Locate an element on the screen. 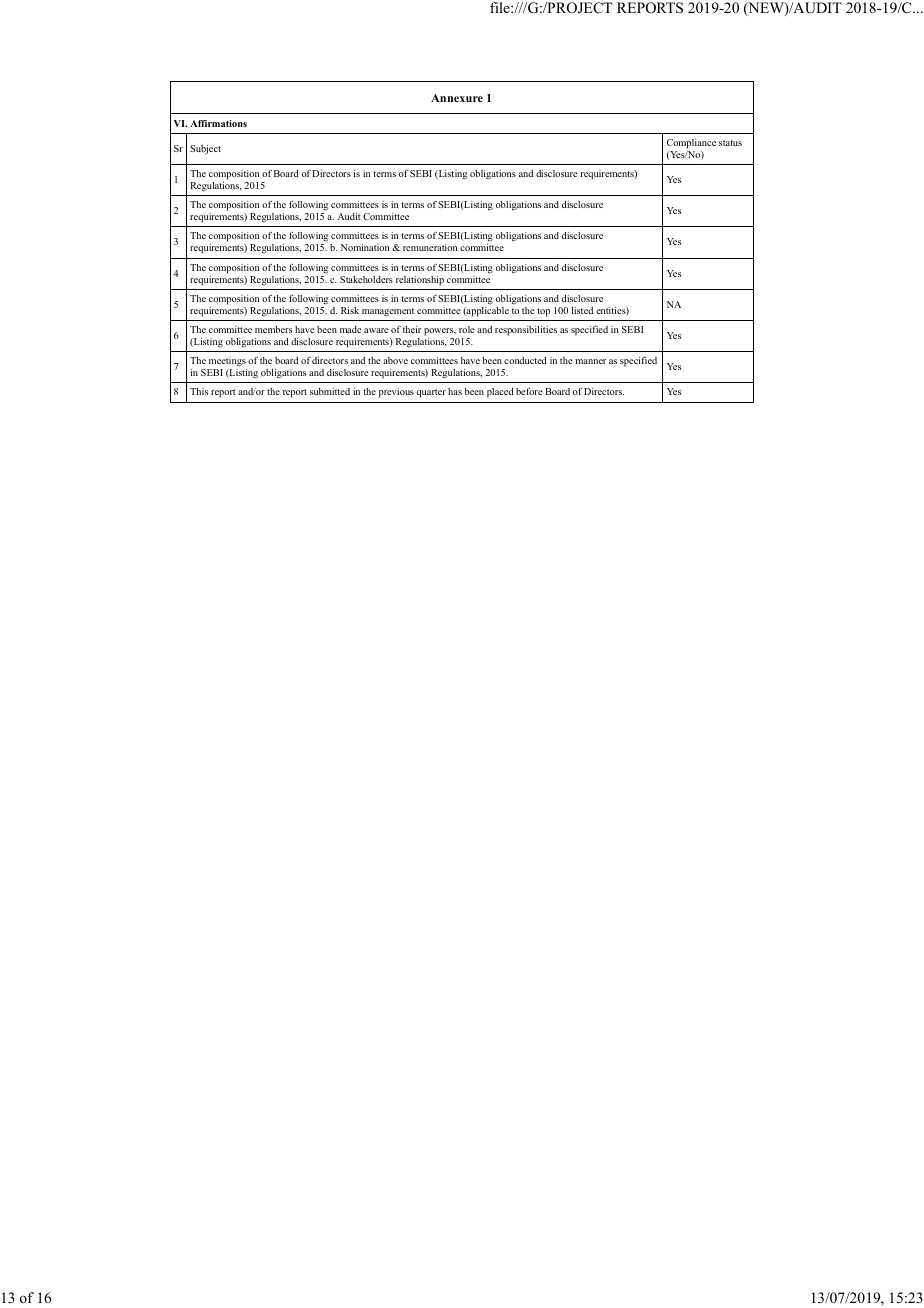 The width and height of the screenshot is (924, 1308). Affirmations is located at coordinates (218, 123).
